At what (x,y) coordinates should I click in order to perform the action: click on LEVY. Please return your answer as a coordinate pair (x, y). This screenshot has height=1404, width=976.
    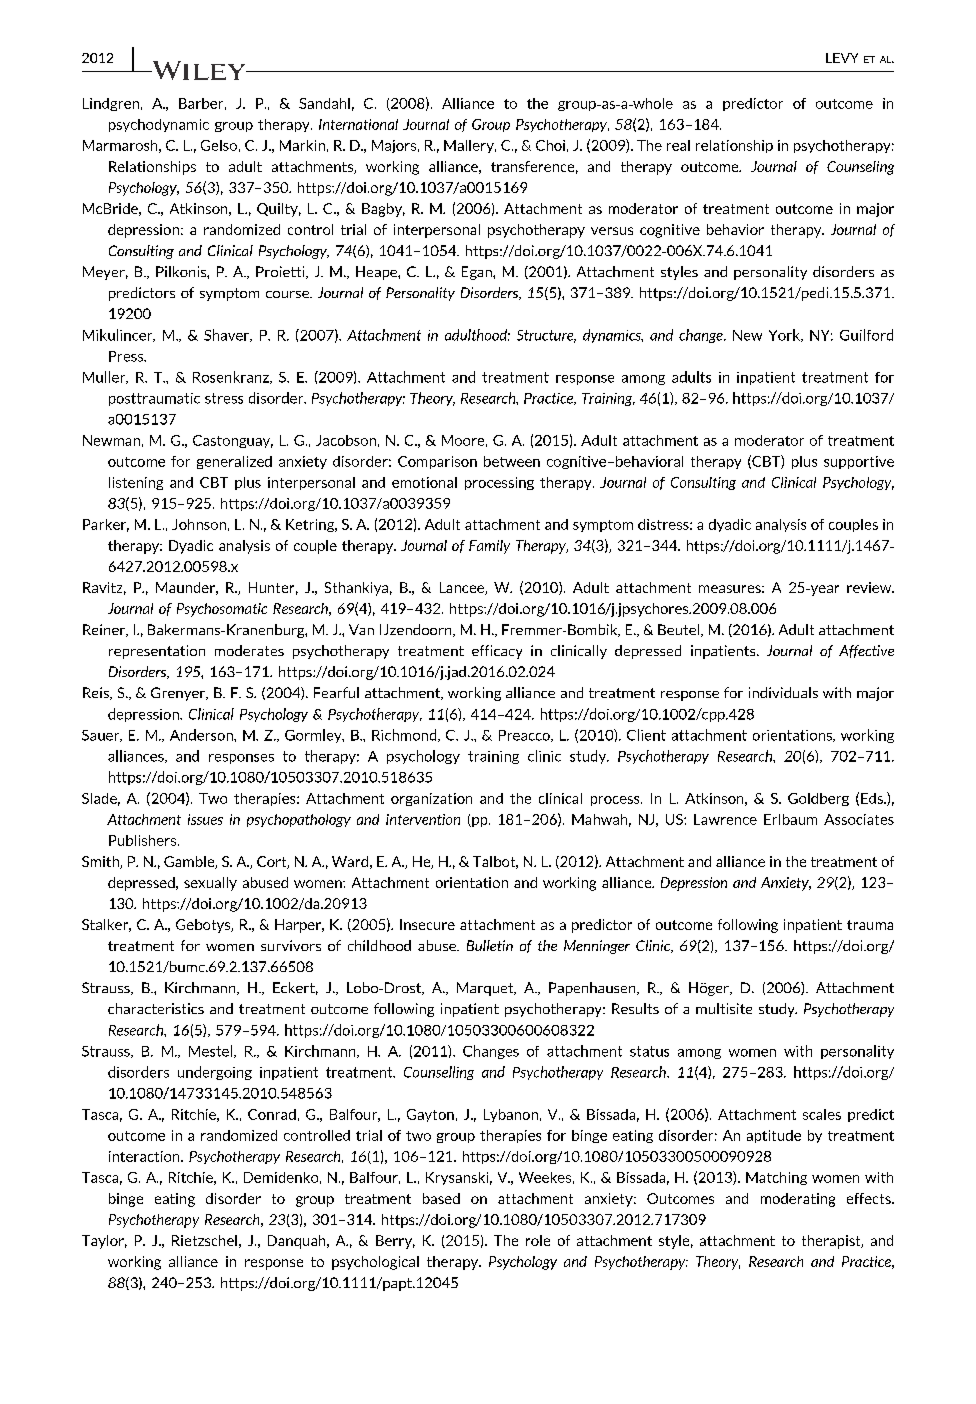
    Looking at the image, I should click on (842, 58).
